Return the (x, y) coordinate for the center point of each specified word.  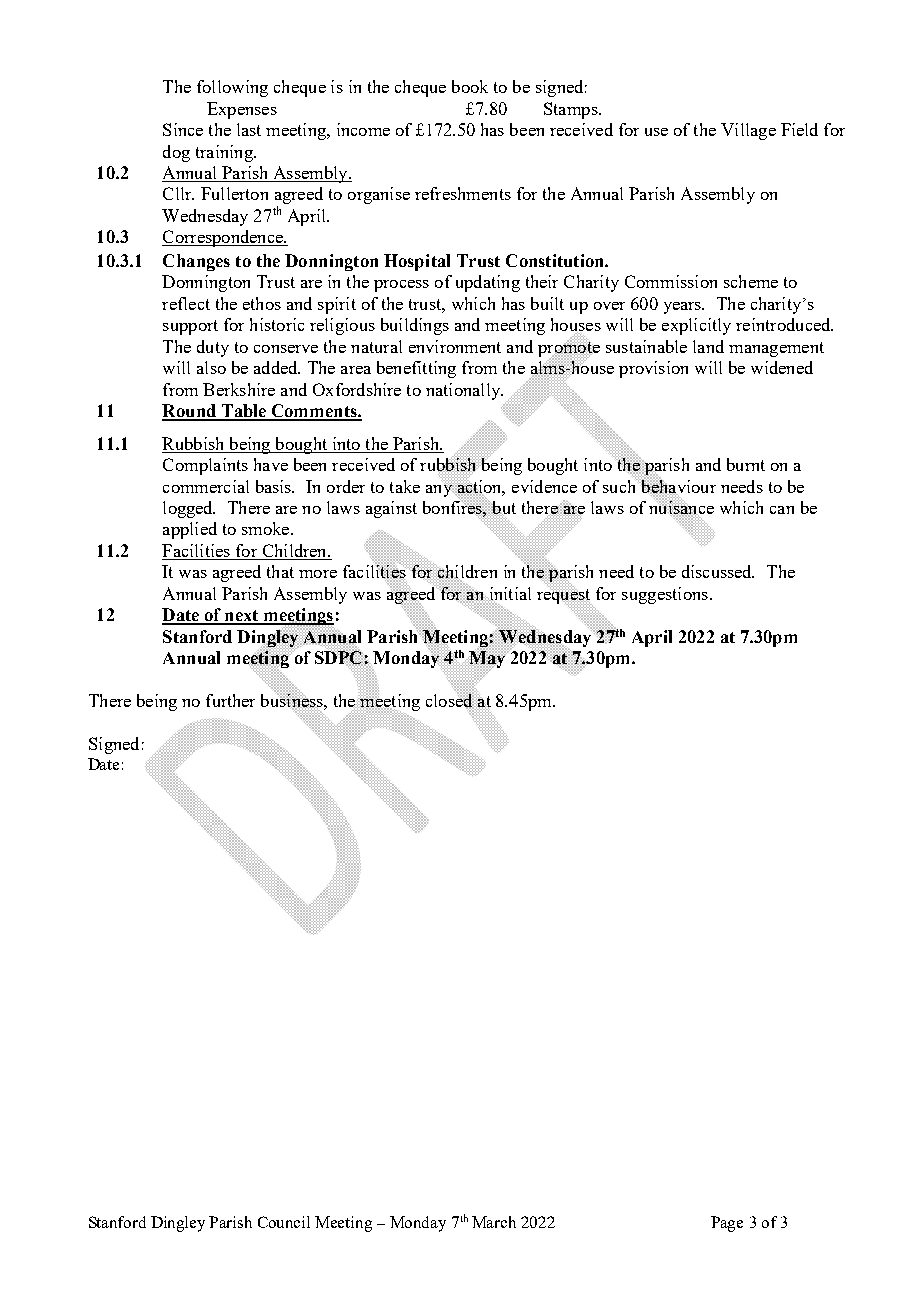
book (470, 86)
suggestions (665, 595)
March (494, 1222)
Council (284, 1222)
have (271, 464)
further (230, 700)
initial (509, 594)
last (249, 129)
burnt (746, 464)
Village (748, 131)
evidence (544, 486)
